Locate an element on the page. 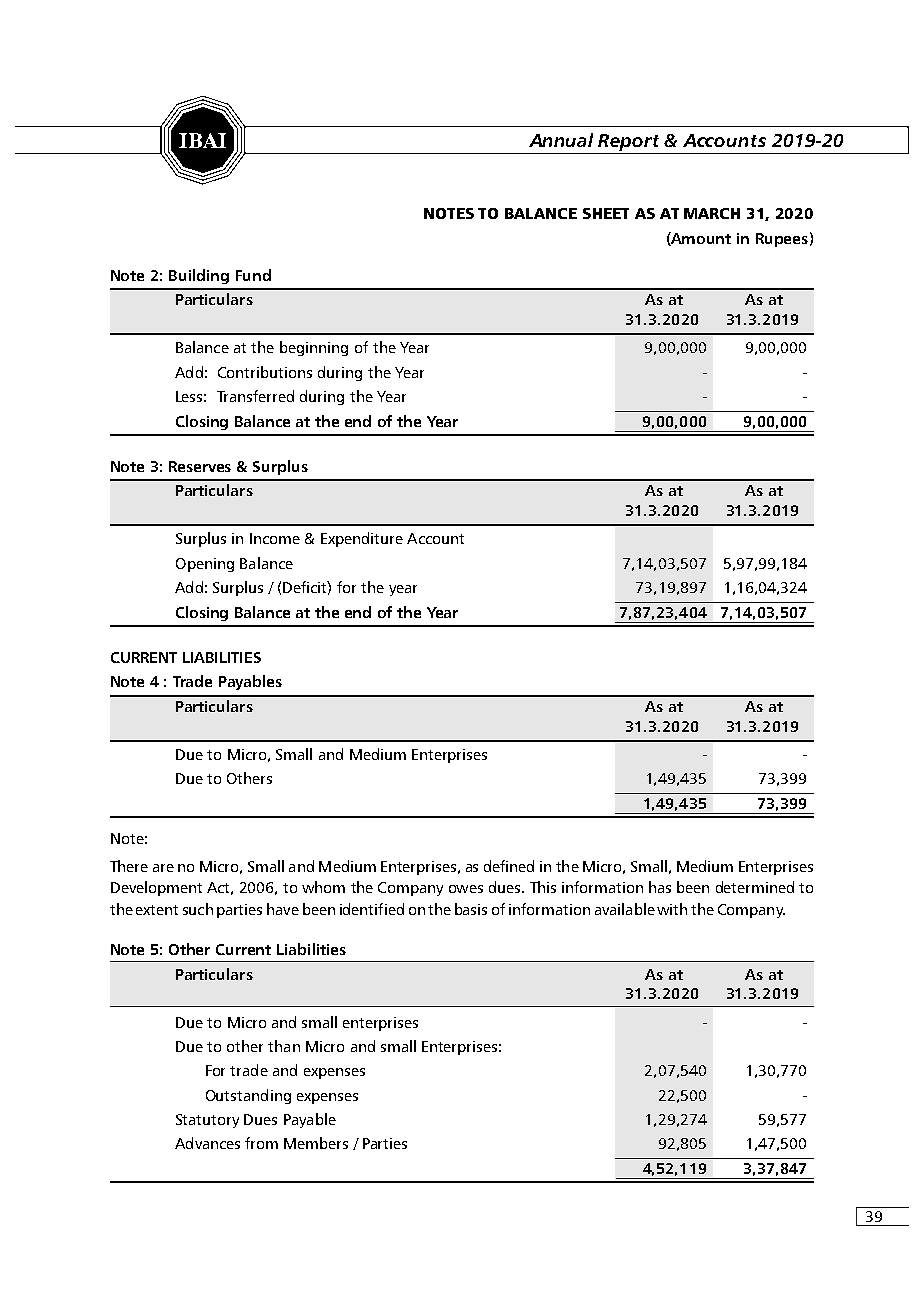 This image has width=924, height=1308. MARCH is located at coordinates (712, 213).
